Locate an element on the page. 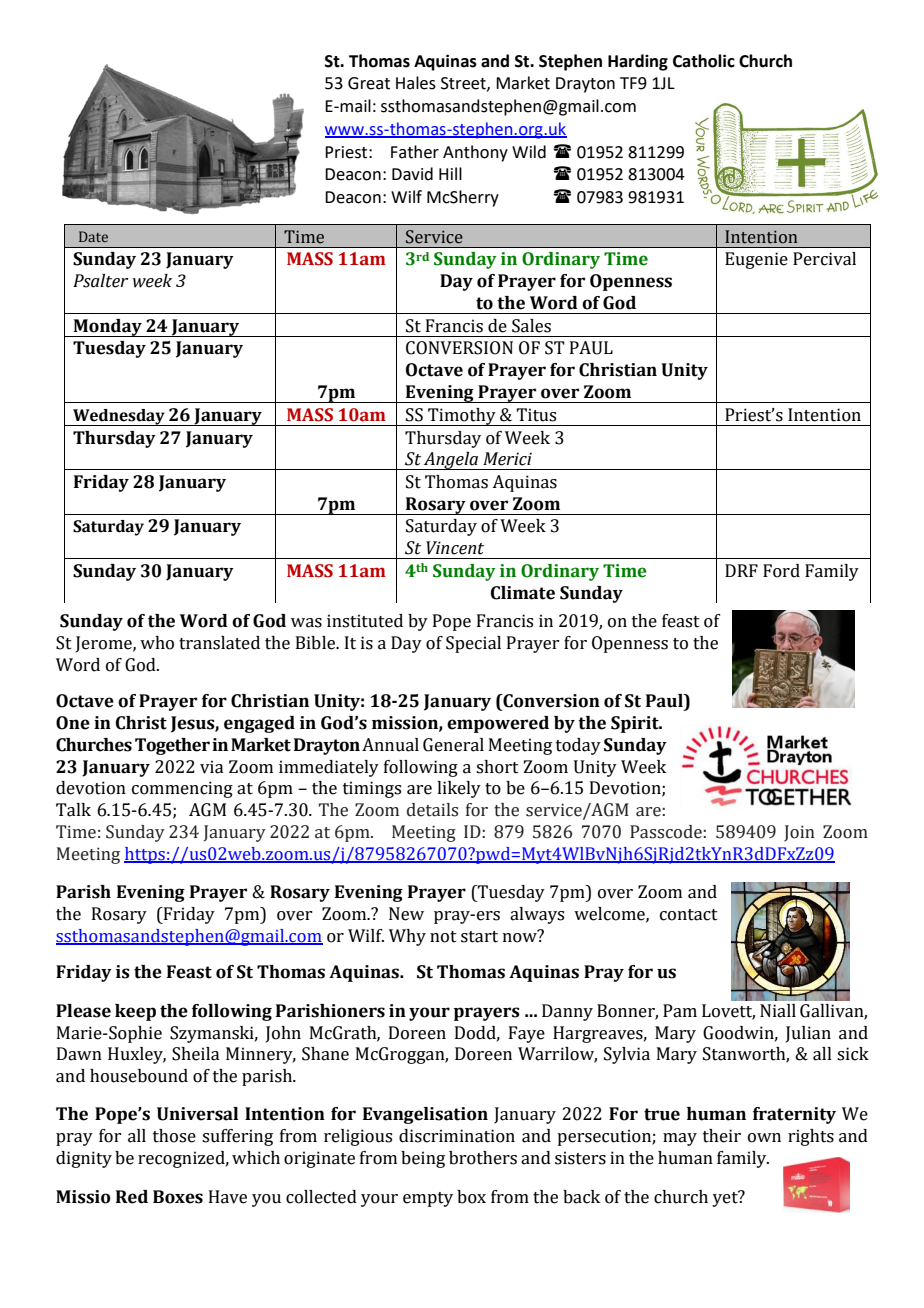 The width and height of the image is (924, 1308). Special is located at coordinates (473, 644).
